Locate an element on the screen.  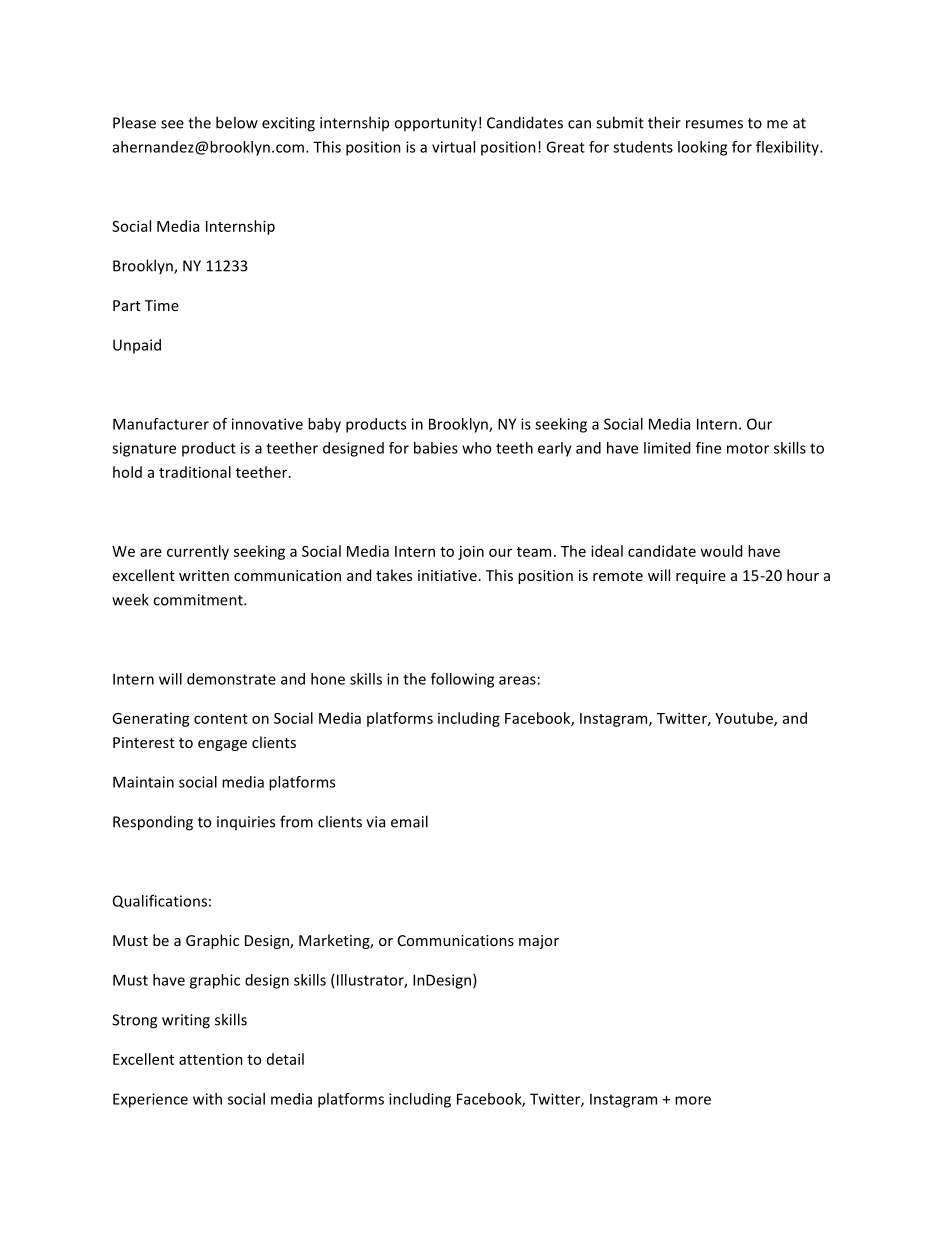
Youtube is located at coordinates (745, 719).
